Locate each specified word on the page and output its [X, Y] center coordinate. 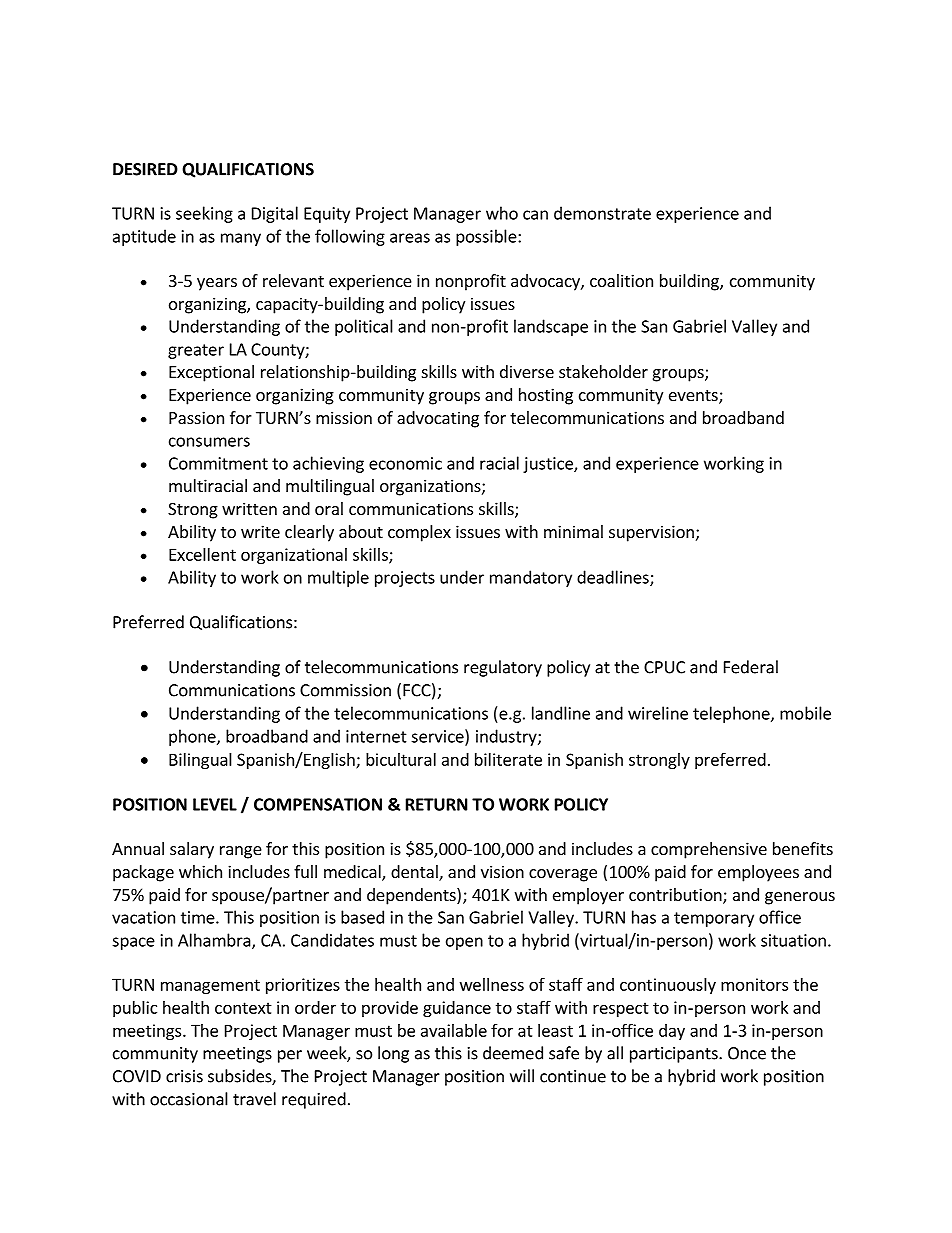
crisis [184, 1076]
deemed [513, 1053]
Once [747, 1053]
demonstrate [602, 213]
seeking [204, 214]
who [502, 213]
